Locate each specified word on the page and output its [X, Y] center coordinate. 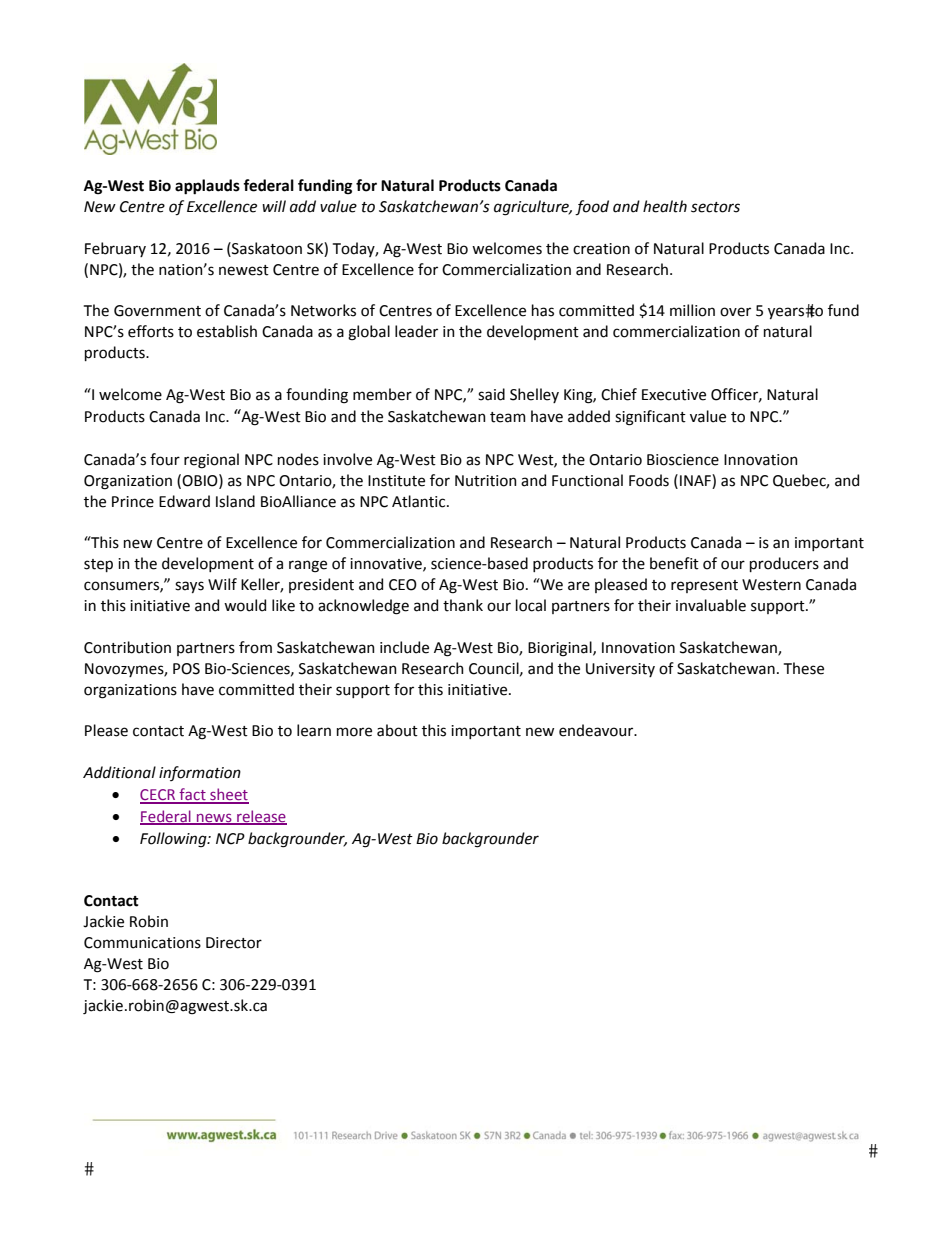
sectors [715, 207]
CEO [403, 585]
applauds [207, 187]
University [620, 670]
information [200, 773]
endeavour [597, 730]
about [397, 730]
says [189, 587]
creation [601, 249]
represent [704, 586]
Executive [674, 395]
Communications [142, 943]
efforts [151, 331]
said [491, 394]
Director [234, 943]
